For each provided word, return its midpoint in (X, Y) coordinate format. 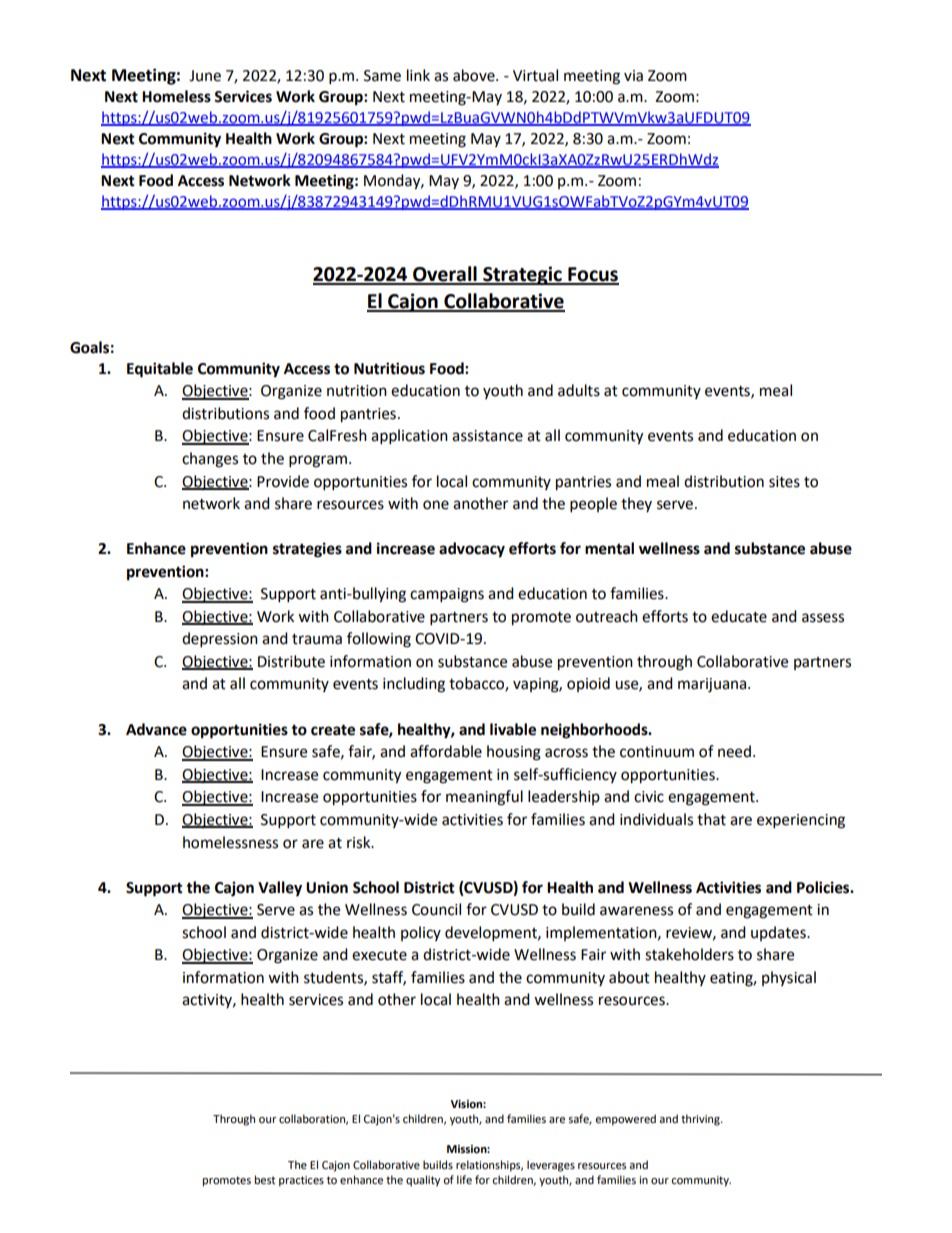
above (475, 75)
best (265, 1180)
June (205, 76)
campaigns (447, 595)
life (464, 1180)
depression (220, 640)
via (633, 76)
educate (739, 616)
